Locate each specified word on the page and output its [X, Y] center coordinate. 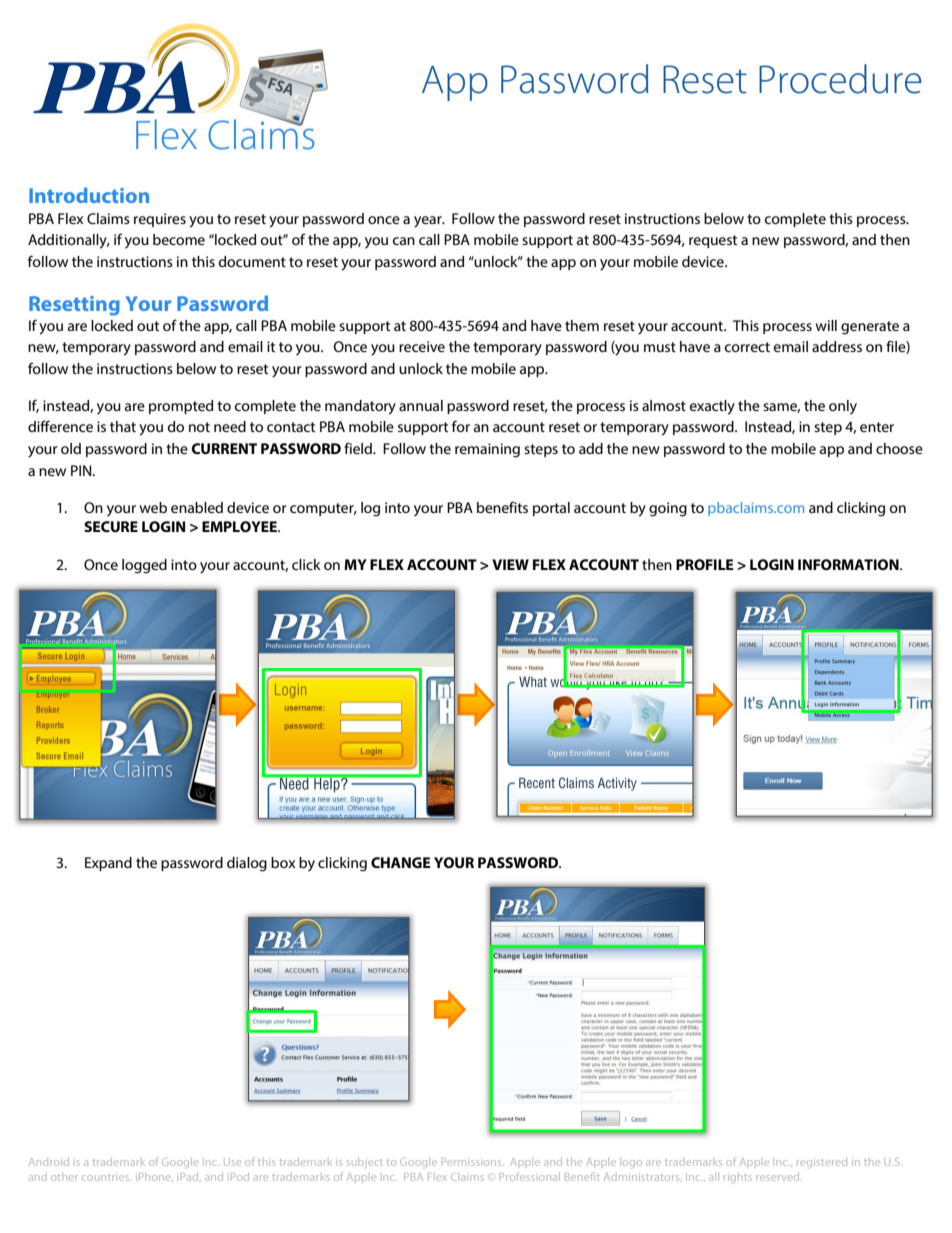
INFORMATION [849, 564]
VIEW [510, 564]
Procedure [840, 79]
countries [105, 1178]
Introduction [89, 195]
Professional [530, 1176]
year [429, 222]
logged [144, 566]
